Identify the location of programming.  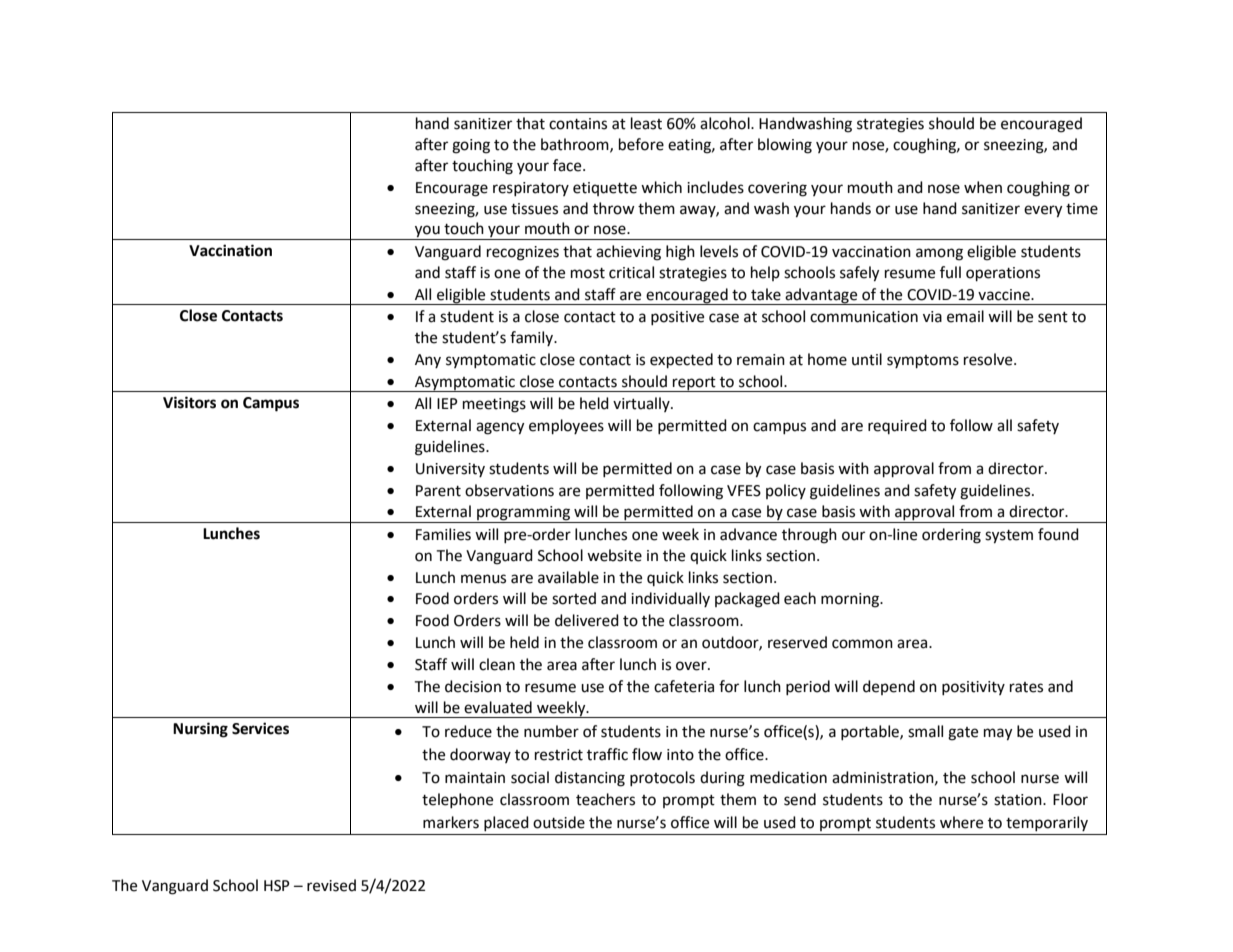
(524, 514).
